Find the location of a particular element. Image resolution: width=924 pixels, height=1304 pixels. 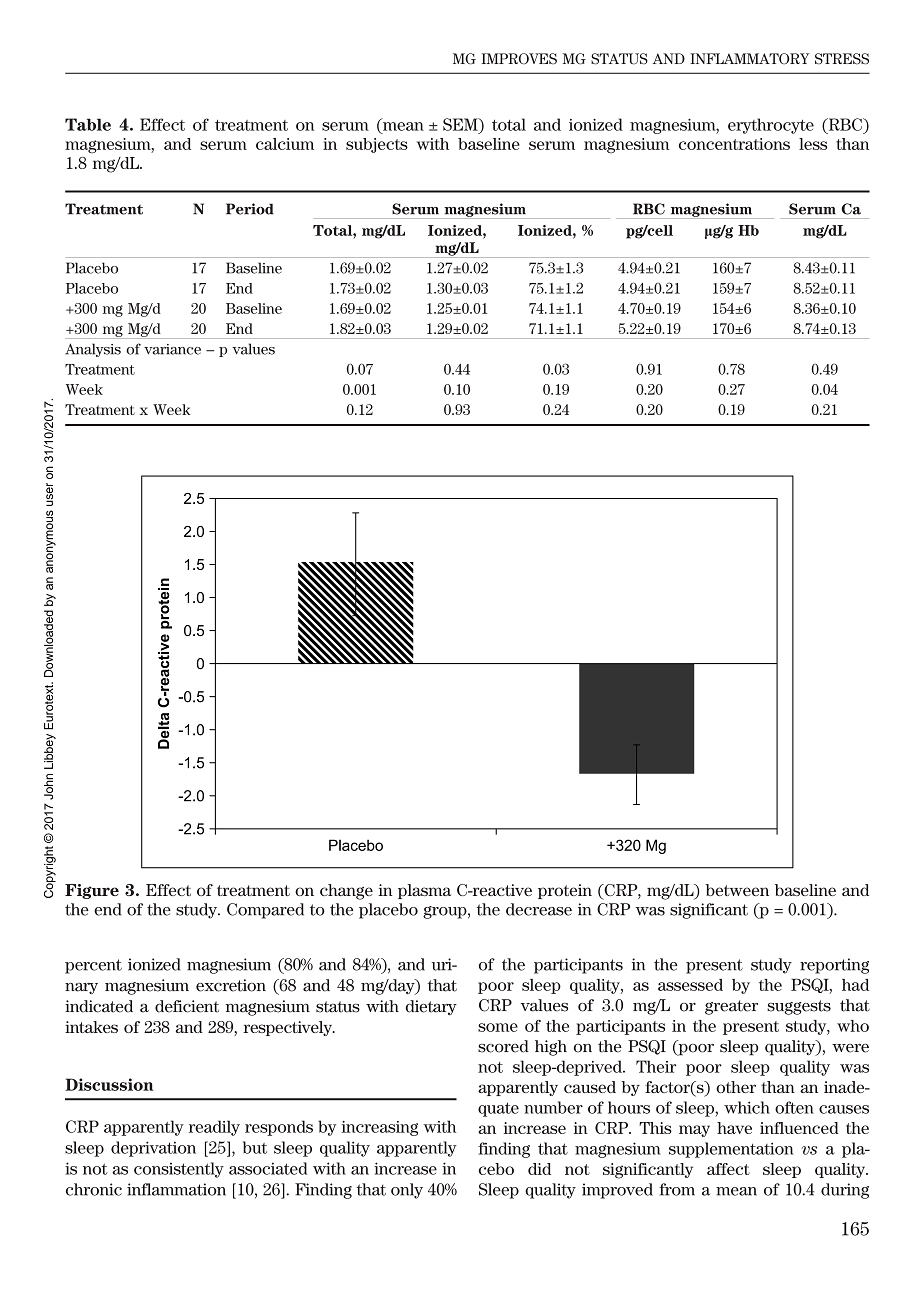

between is located at coordinates (737, 890).
